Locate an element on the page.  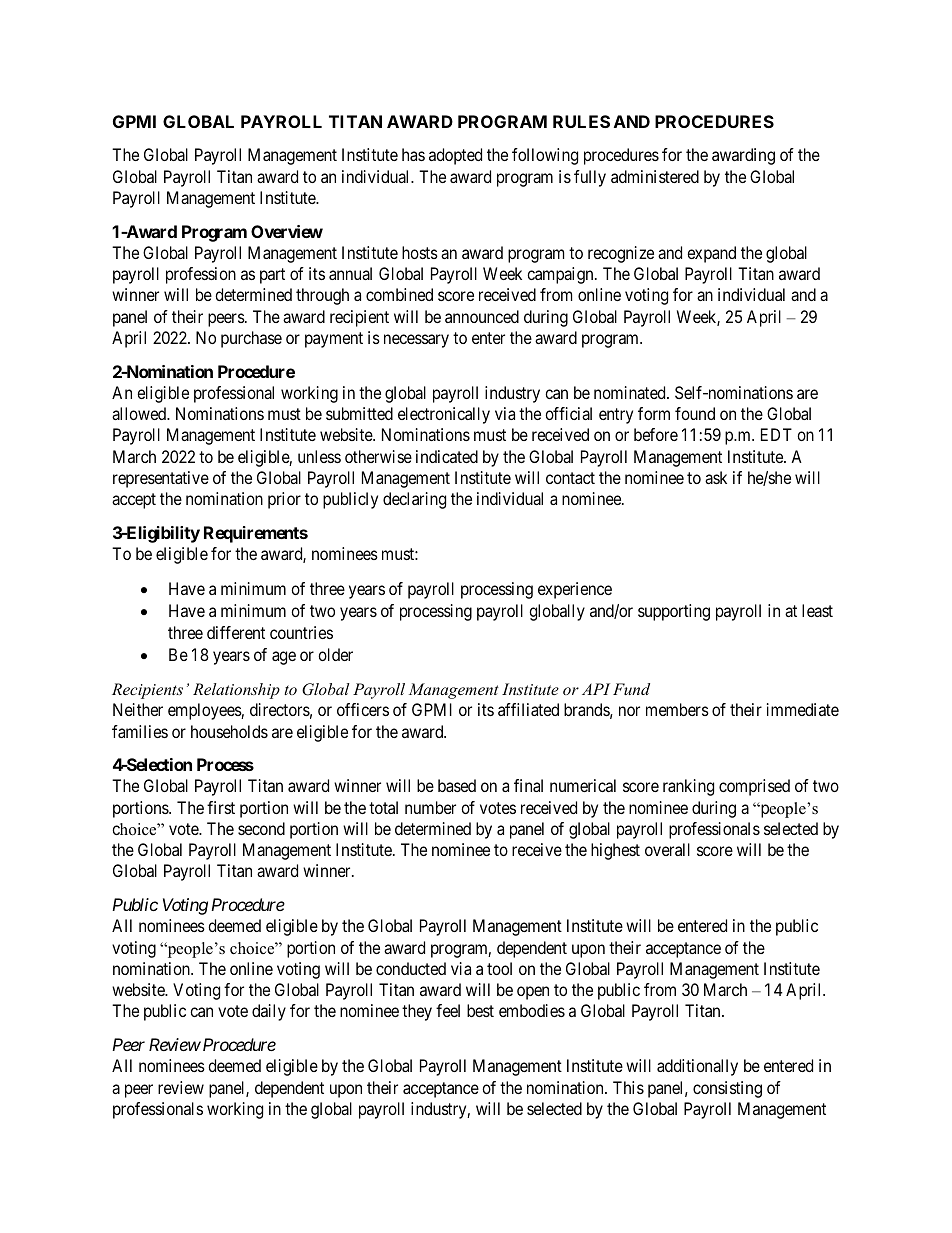
daily is located at coordinates (269, 1012).
